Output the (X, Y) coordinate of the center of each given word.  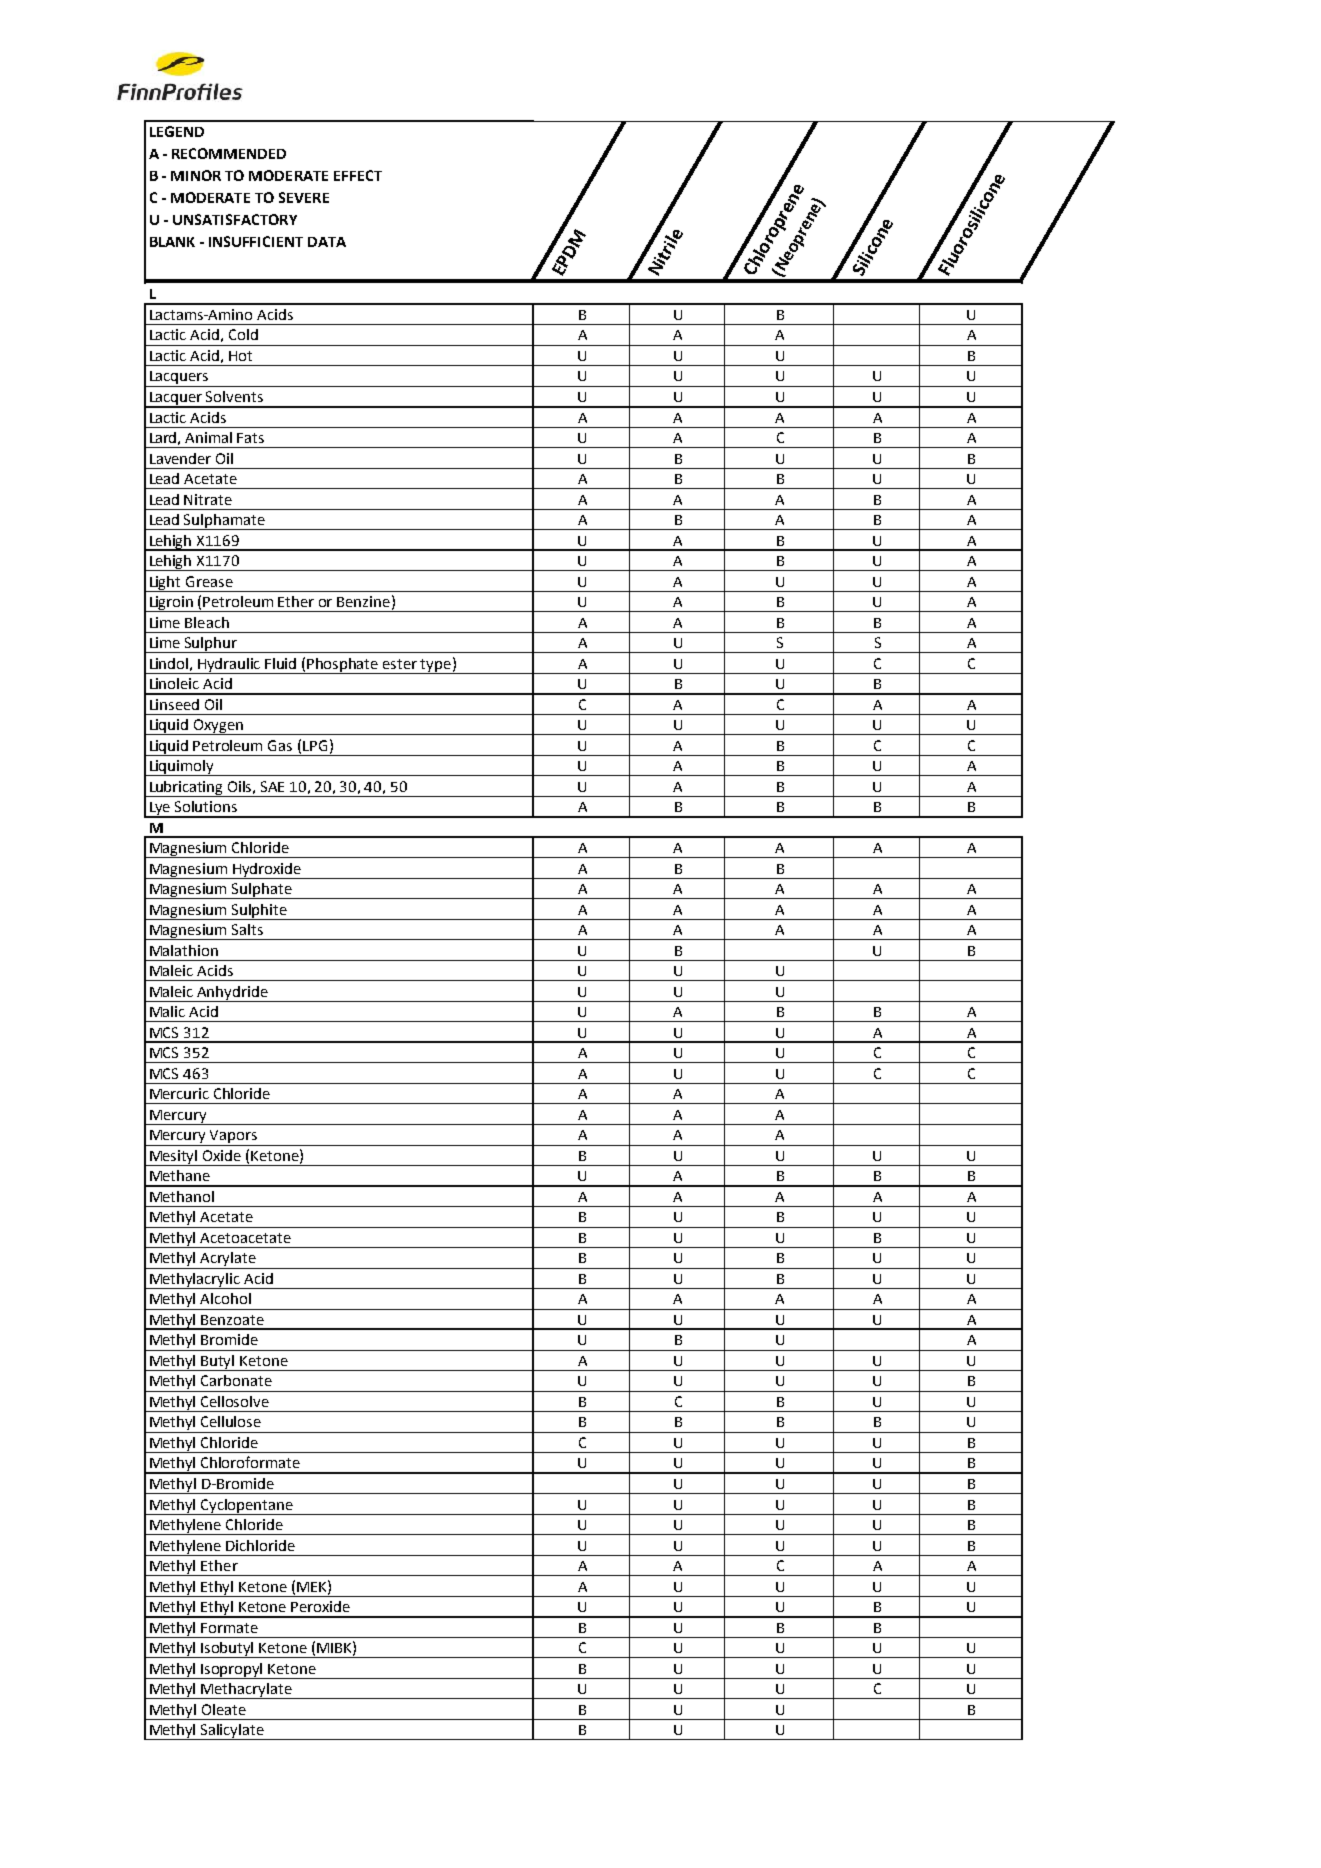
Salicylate (232, 1732)
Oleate (224, 1709)
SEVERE (304, 197)
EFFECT (358, 175)
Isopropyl (232, 1671)
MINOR (196, 175)
